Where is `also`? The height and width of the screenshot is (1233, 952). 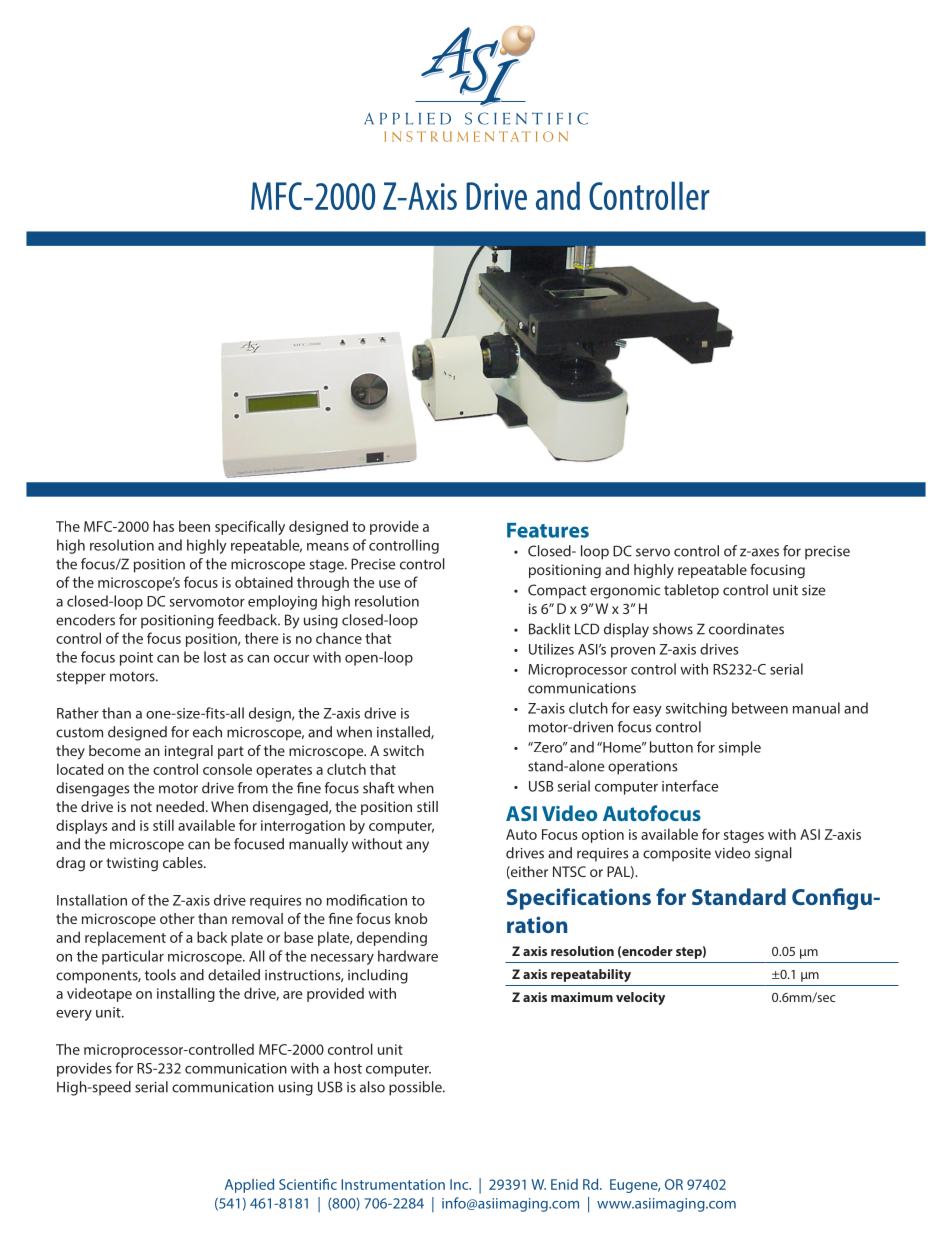
also is located at coordinates (372, 1087).
